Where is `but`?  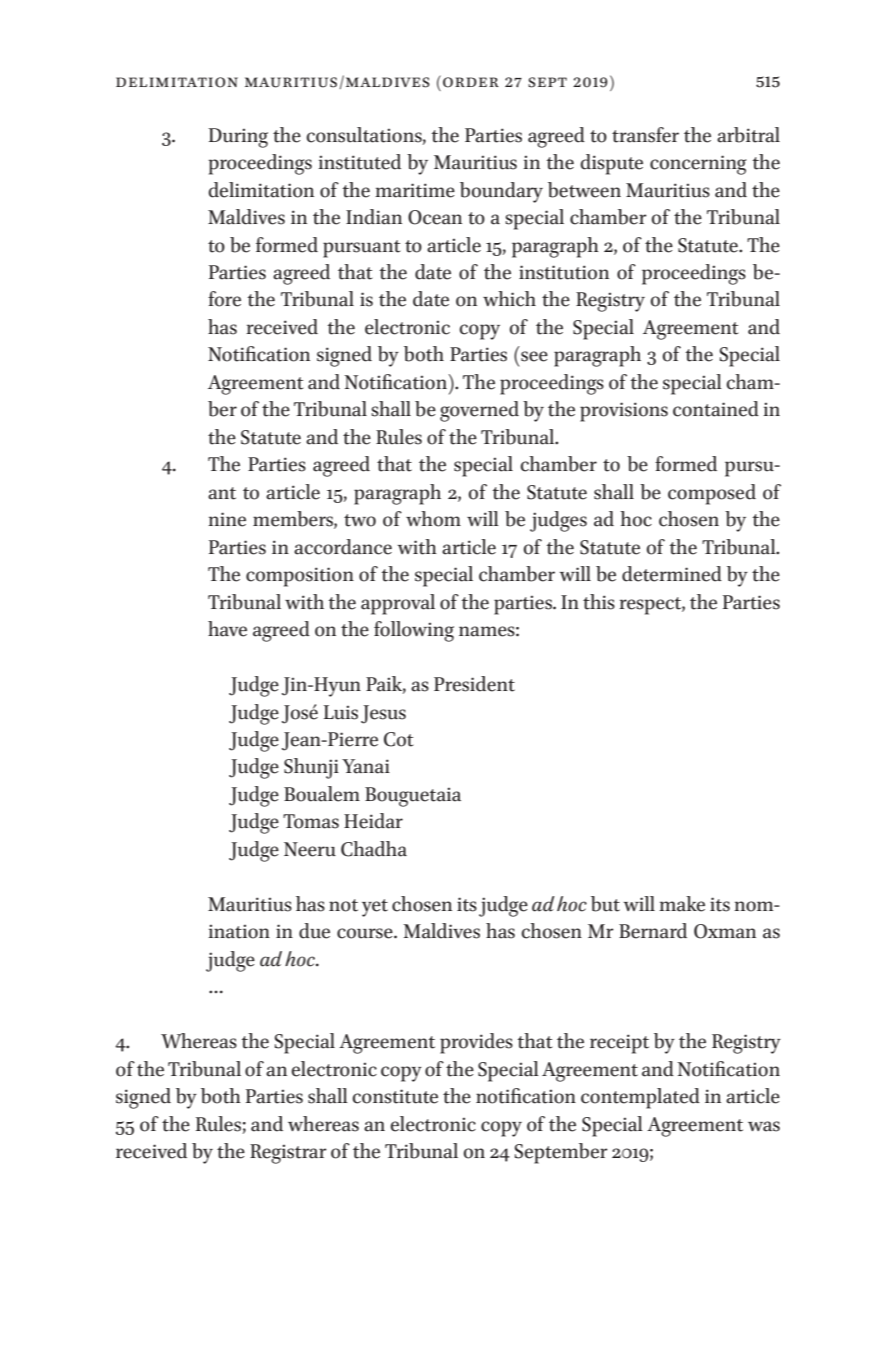 but is located at coordinates (605, 904).
